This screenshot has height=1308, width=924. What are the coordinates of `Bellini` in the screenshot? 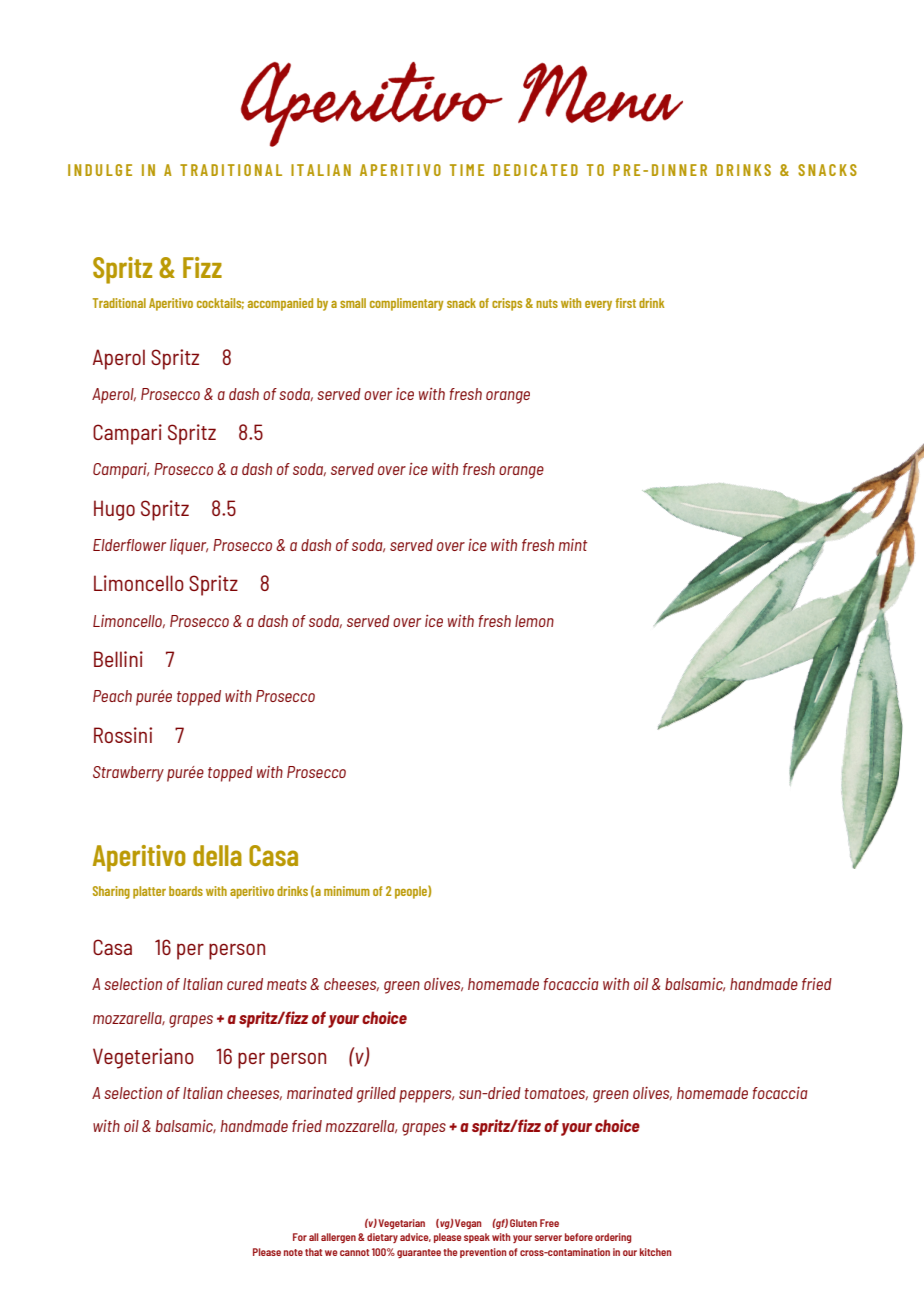 It's located at (118, 659).
